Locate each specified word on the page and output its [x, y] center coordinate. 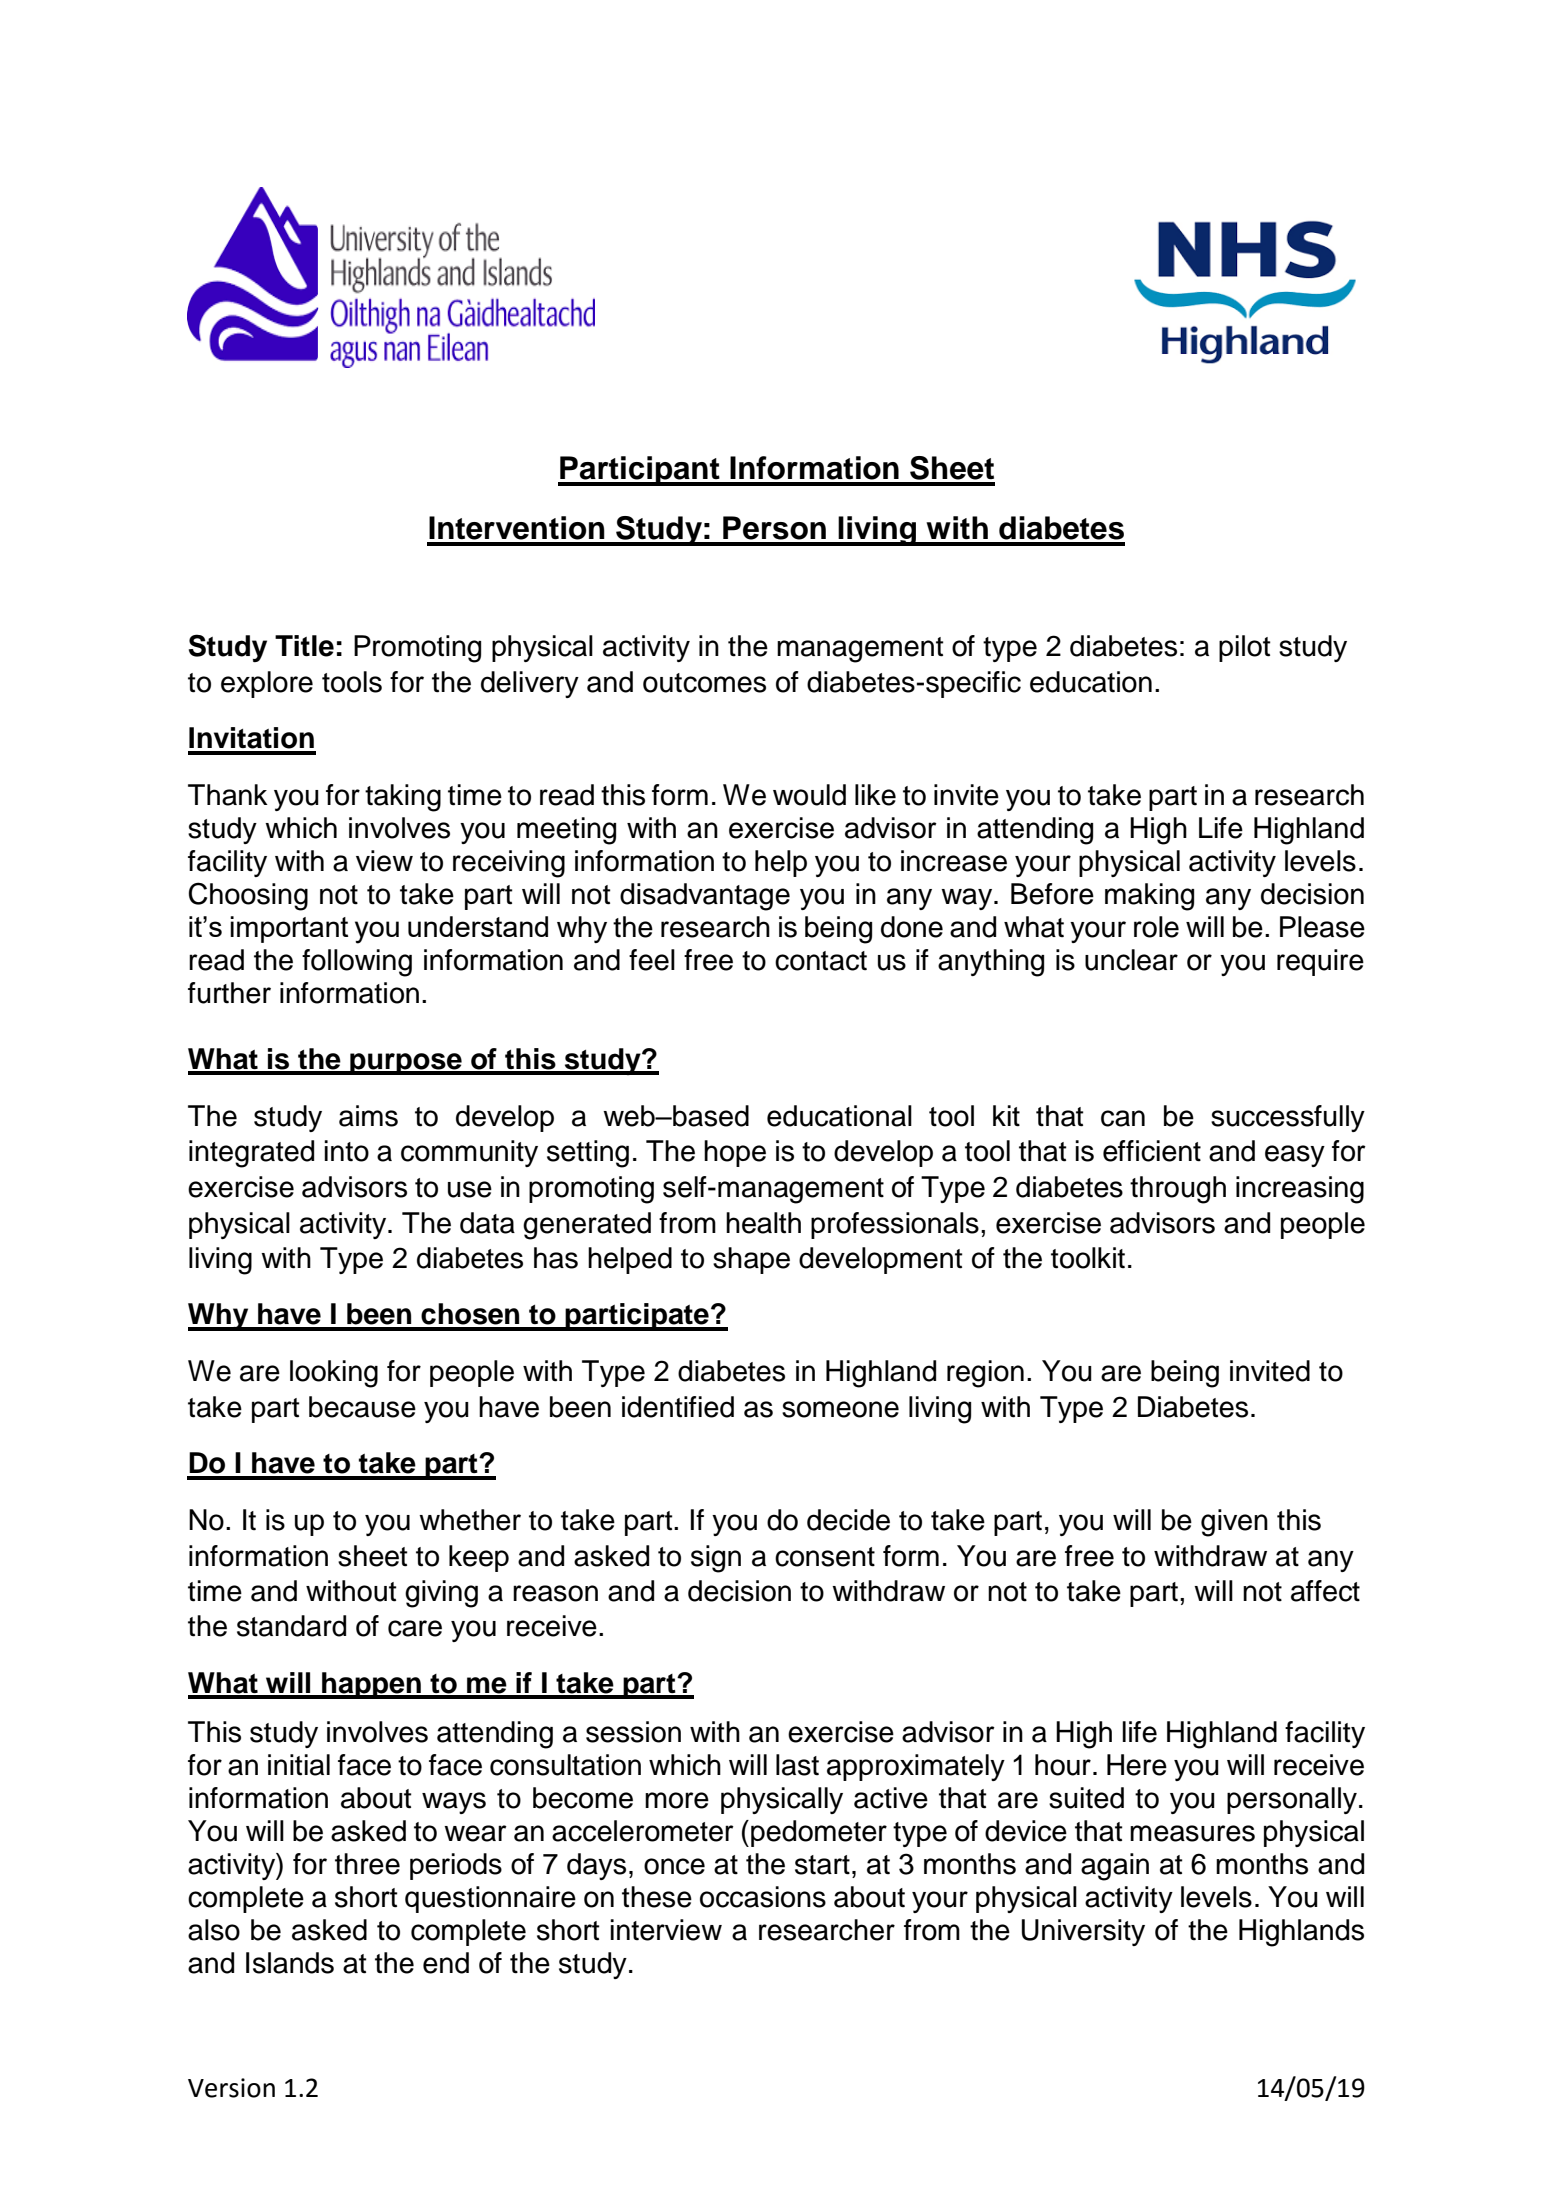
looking [334, 1374]
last [797, 1765]
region [985, 1374]
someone [840, 1409]
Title [304, 646]
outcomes [704, 683]
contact [821, 961]
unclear [1131, 960]
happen [371, 1685]
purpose [406, 1064]
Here [1137, 1765]
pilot [1245, 648]
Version [231, 2088]
